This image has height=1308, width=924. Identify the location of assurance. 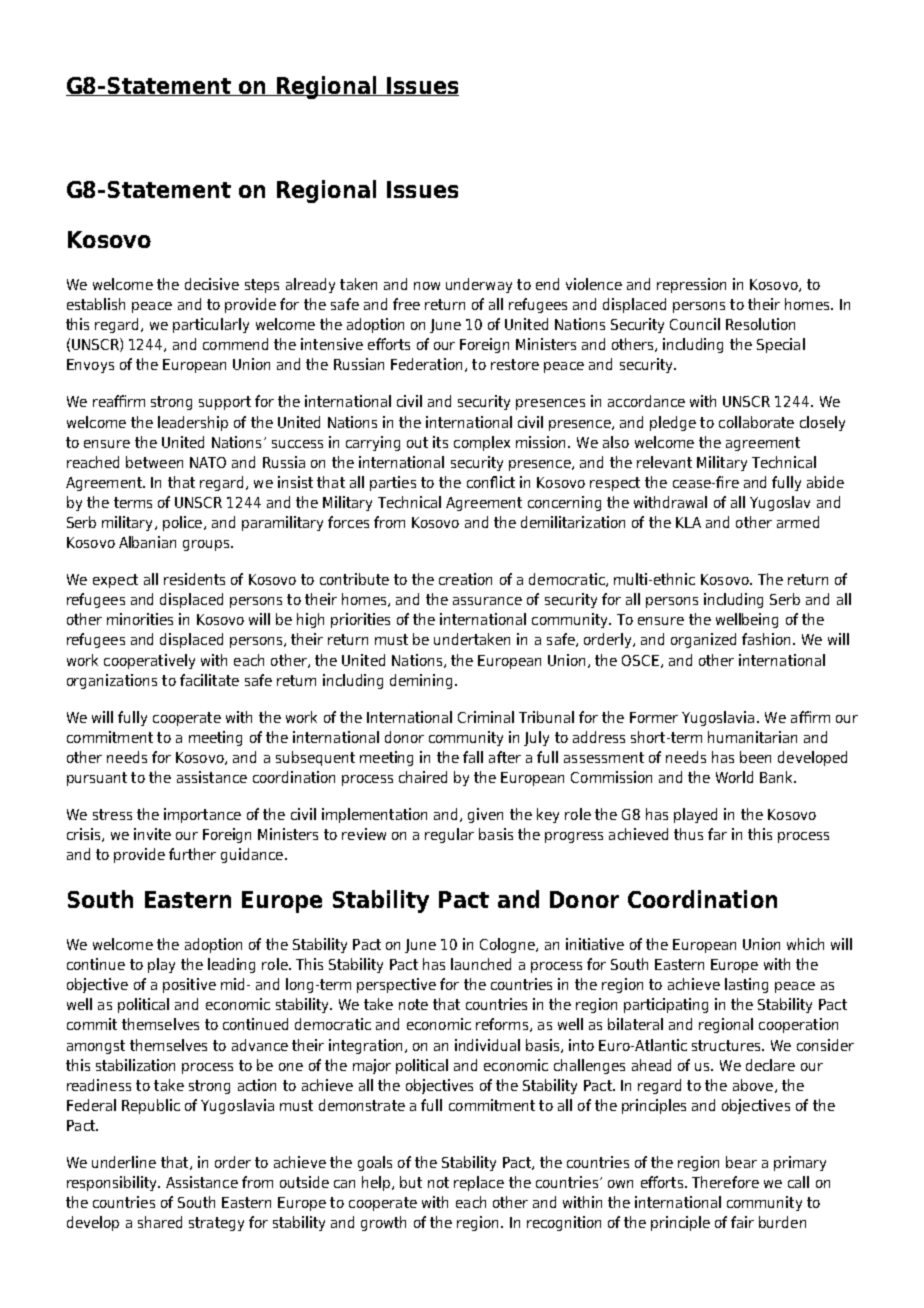
(487, 601).
